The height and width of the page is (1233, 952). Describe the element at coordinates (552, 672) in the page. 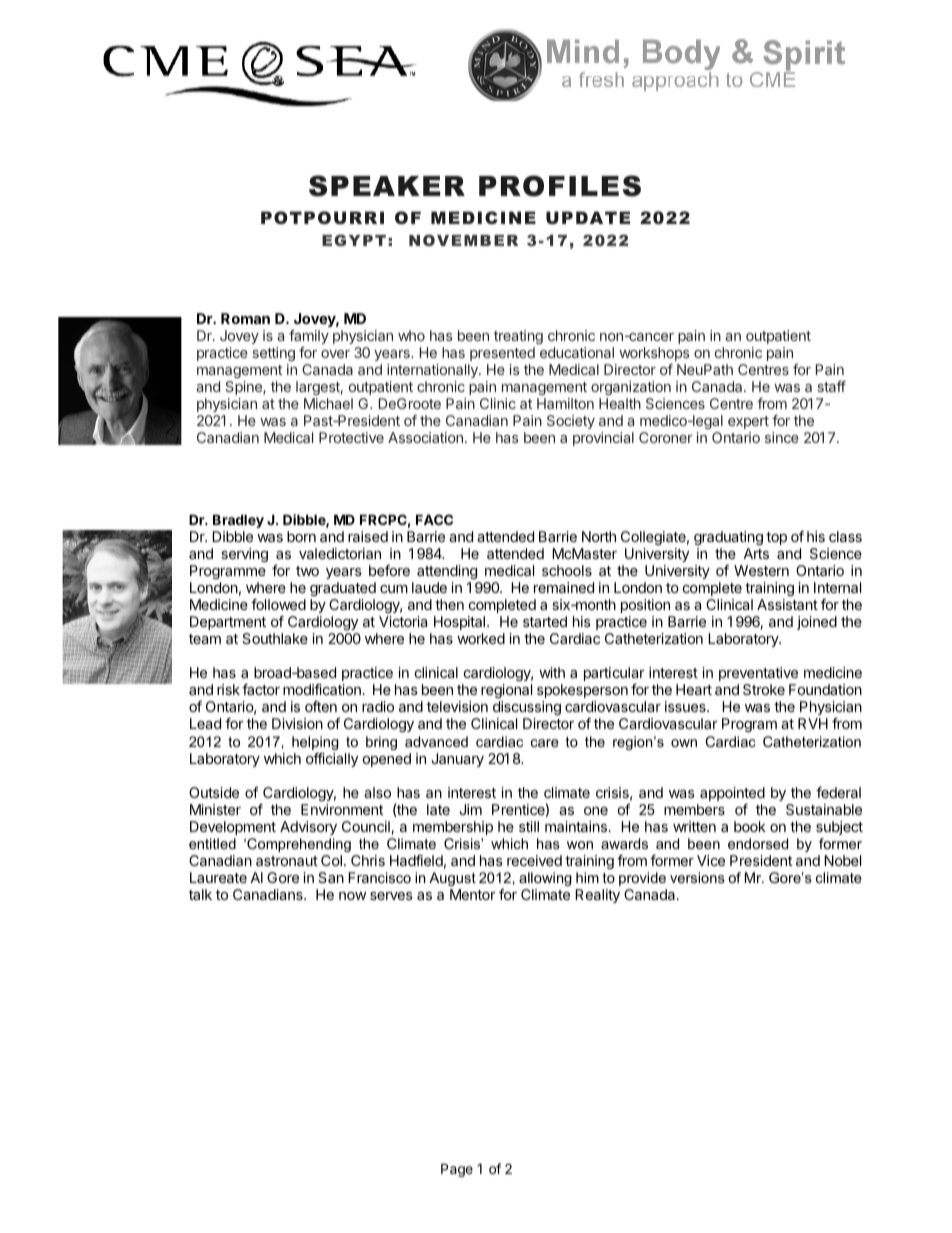

I see `with` at that location.
